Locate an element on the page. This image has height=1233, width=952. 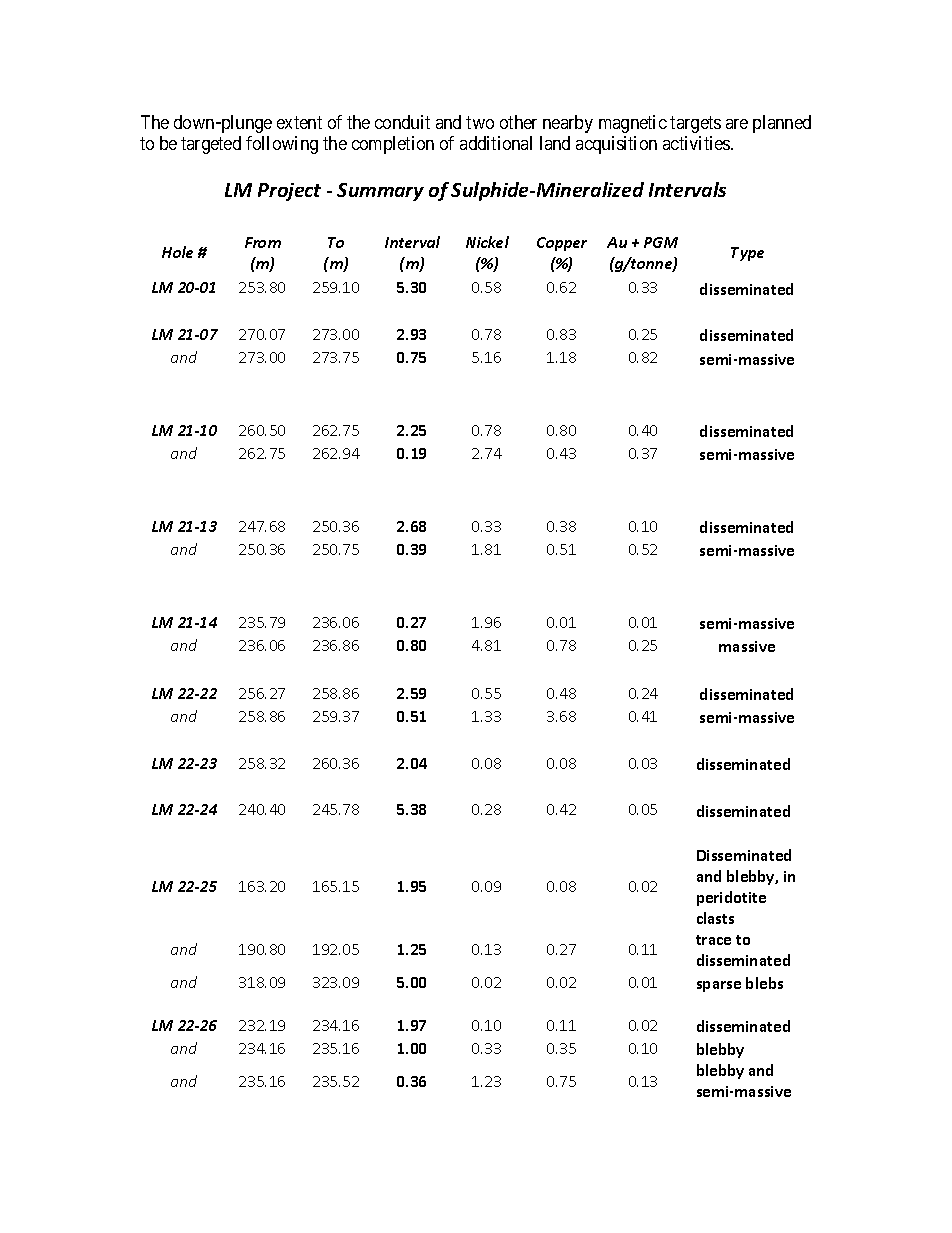
From is located at coordinates (263, 242).
